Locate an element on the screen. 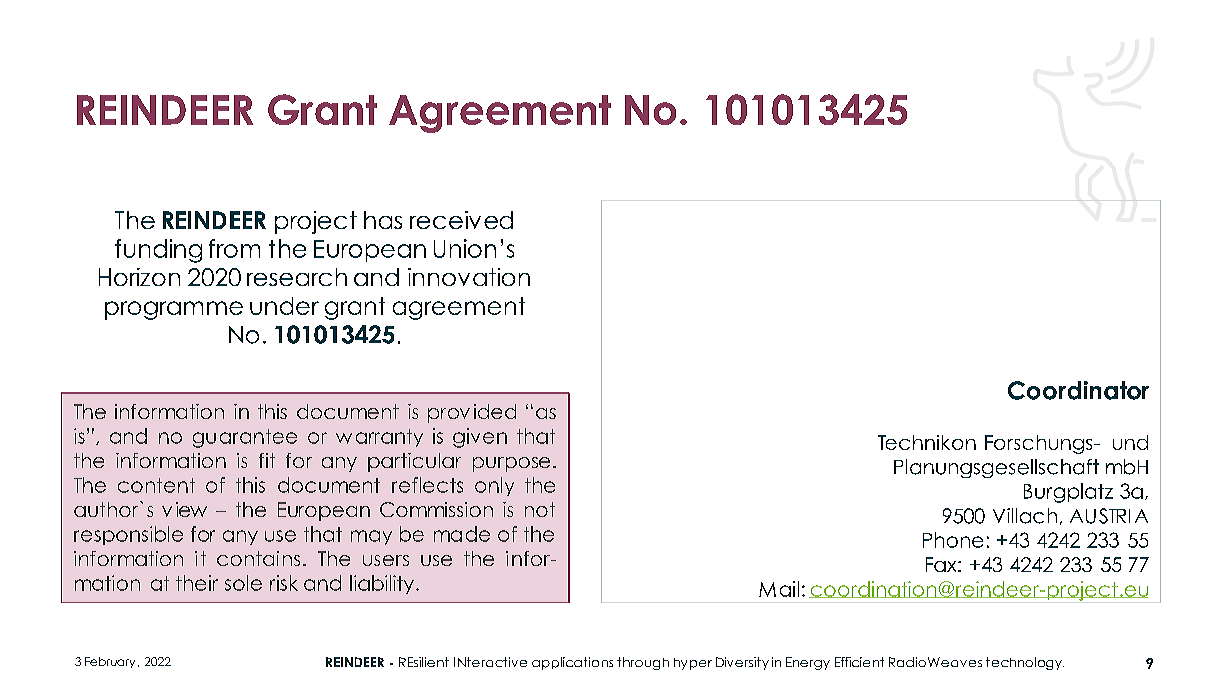 The height and width of the screenshot is (687, 1221). content is located at coordinates (156, 485).
